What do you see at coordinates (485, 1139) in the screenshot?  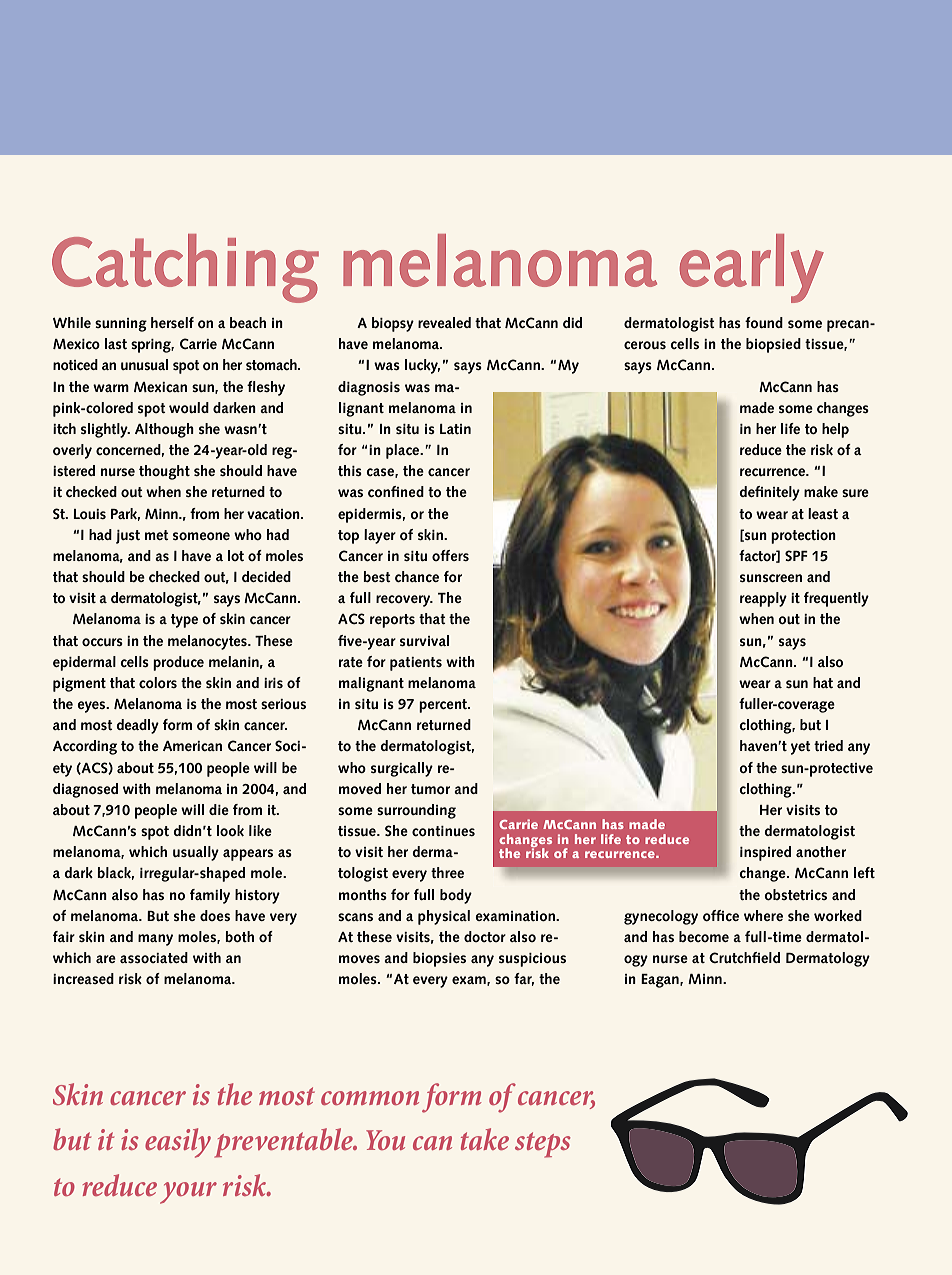 I see `take` at bounding box center [485, 1139].
